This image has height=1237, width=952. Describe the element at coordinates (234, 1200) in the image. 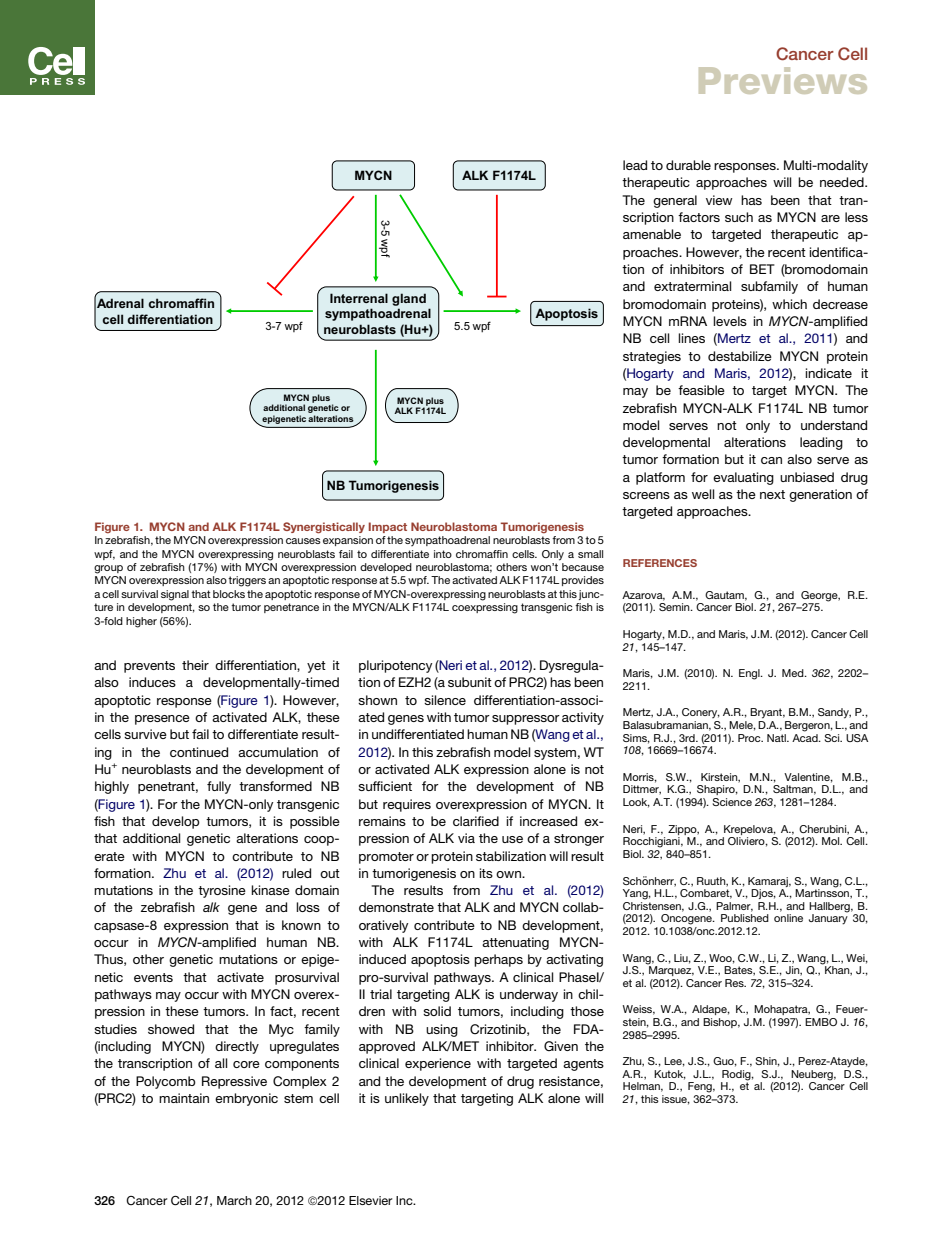

I see `March` at that location.
